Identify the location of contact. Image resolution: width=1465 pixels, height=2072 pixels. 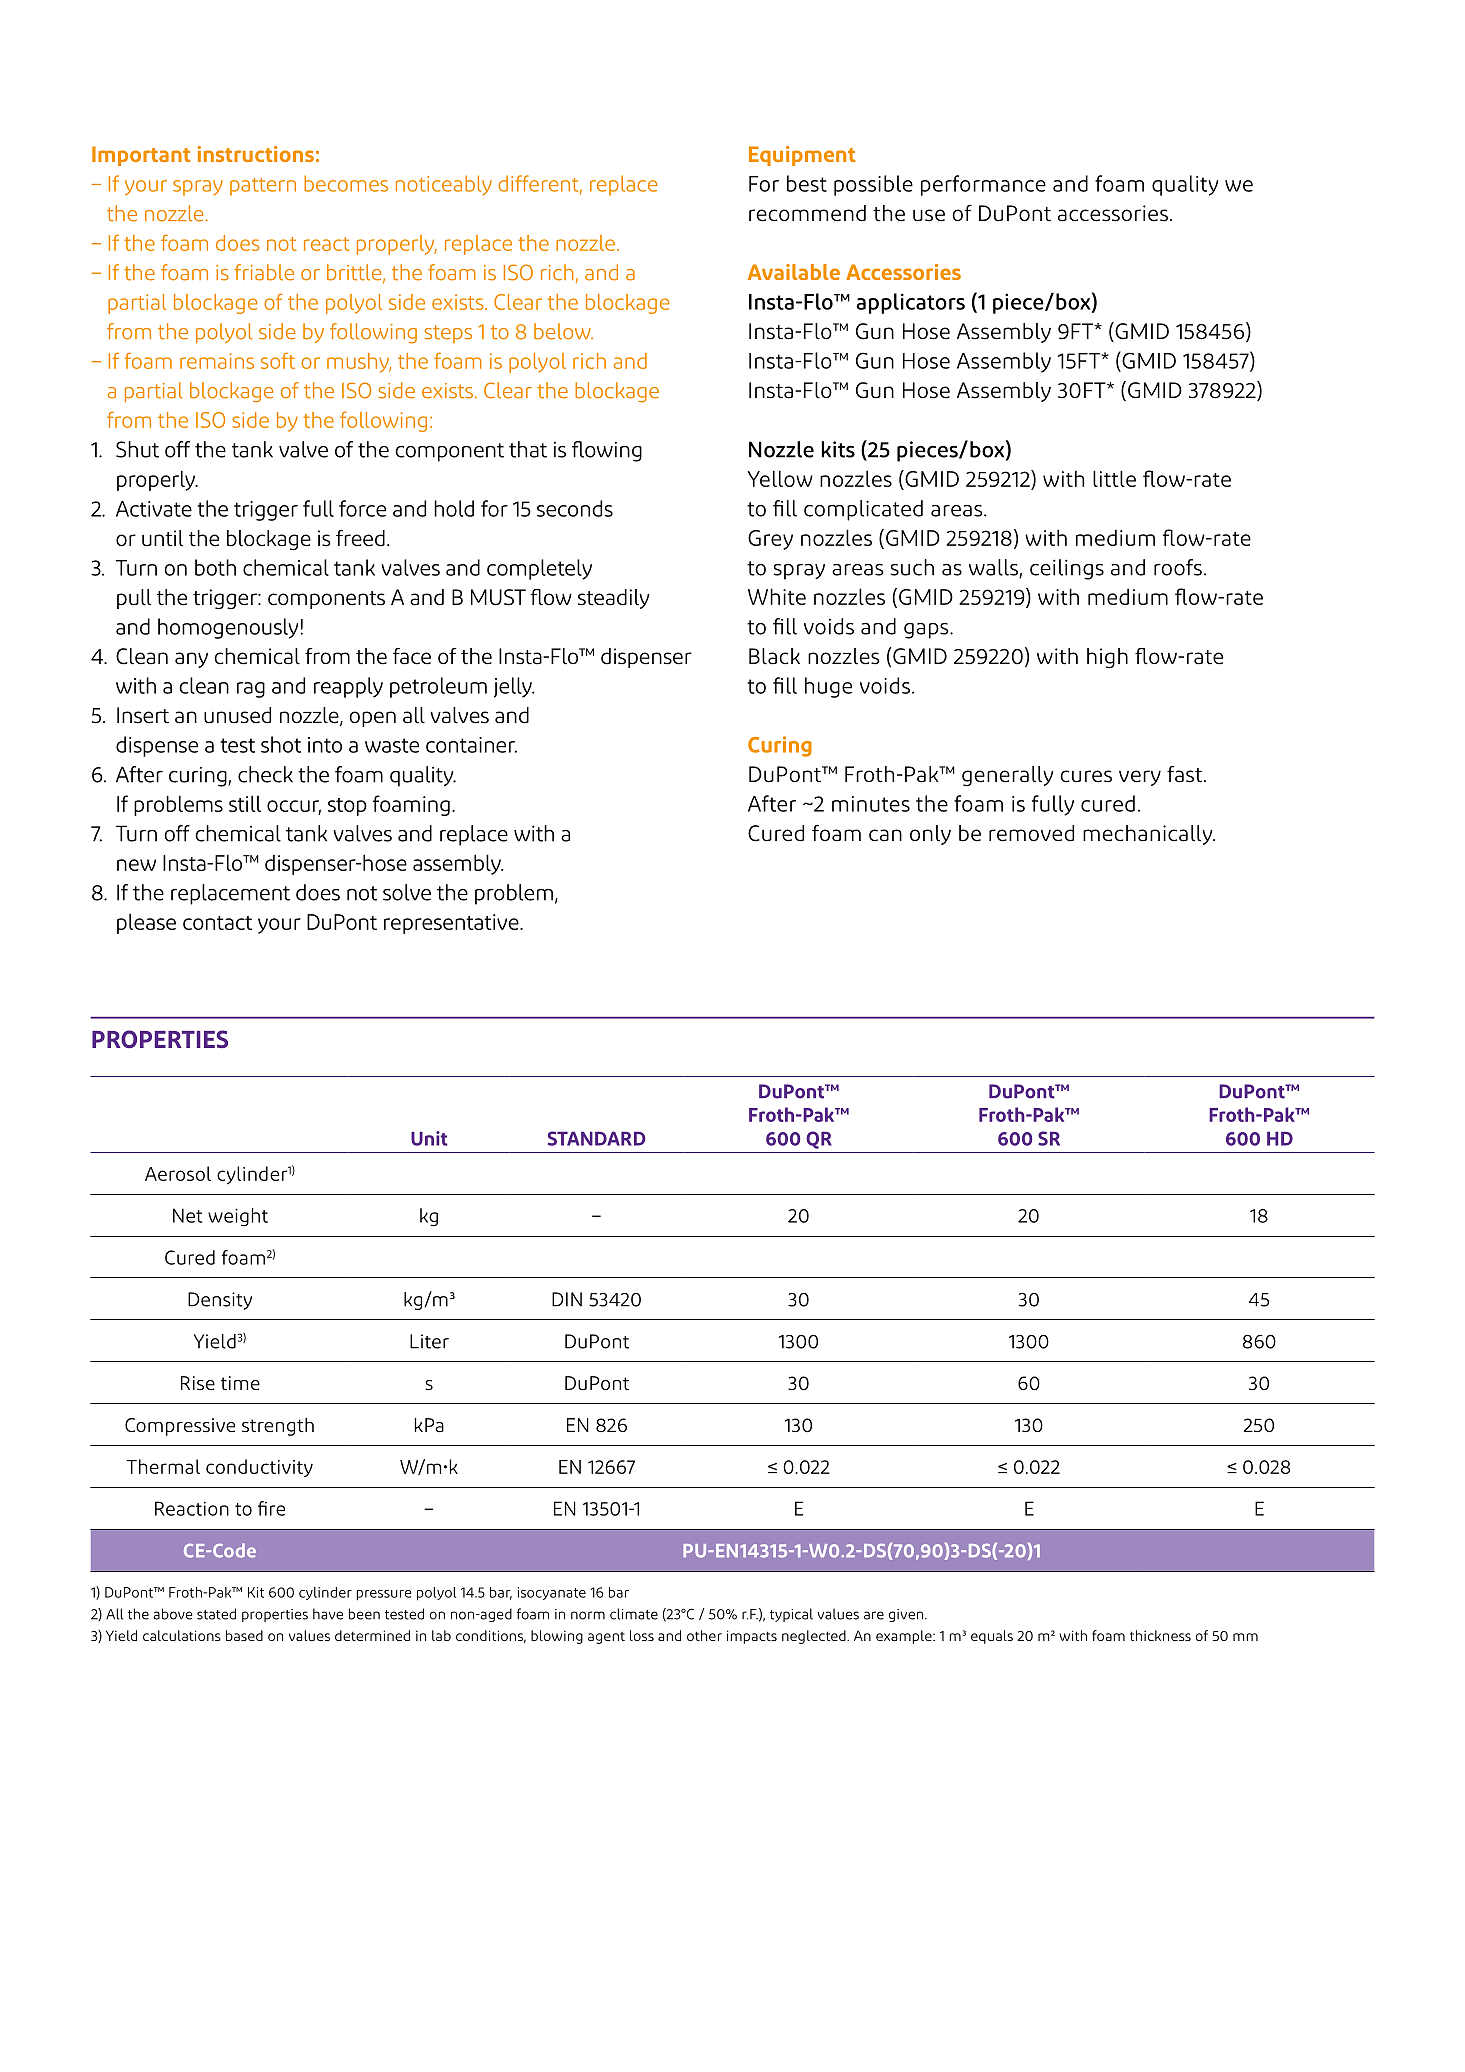
(217, 923).
